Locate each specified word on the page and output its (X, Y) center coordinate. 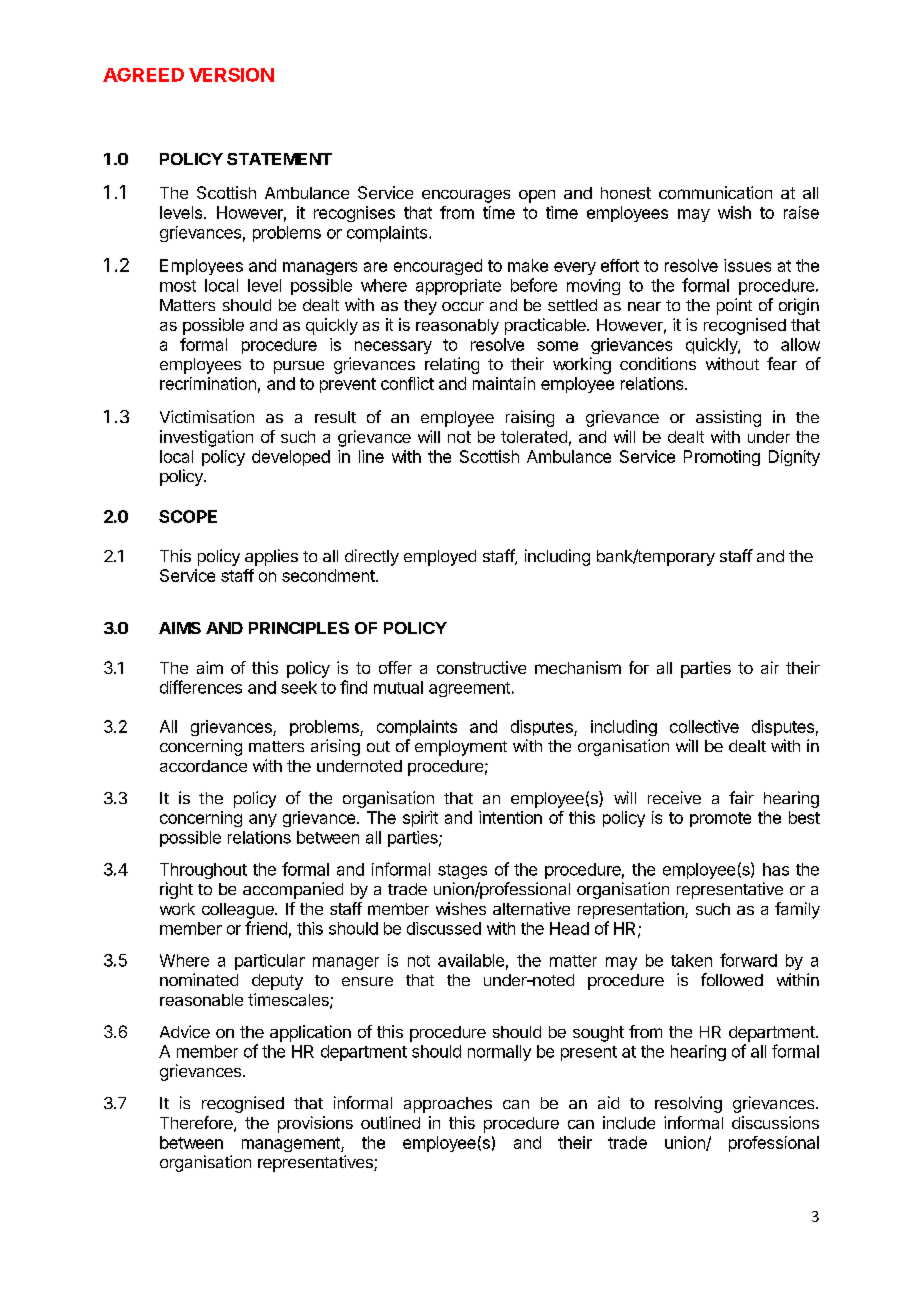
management (292, 1144)
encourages (466, 196)
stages (462, 871)
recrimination (208, 383)
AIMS (180, 628)
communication (715, 192)
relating (452, 365)
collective (704, 726)
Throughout (203, 871)
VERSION (231, 75)
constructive (481, 667)
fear (782, 363)
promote (720, 819)
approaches (448, 1105)
